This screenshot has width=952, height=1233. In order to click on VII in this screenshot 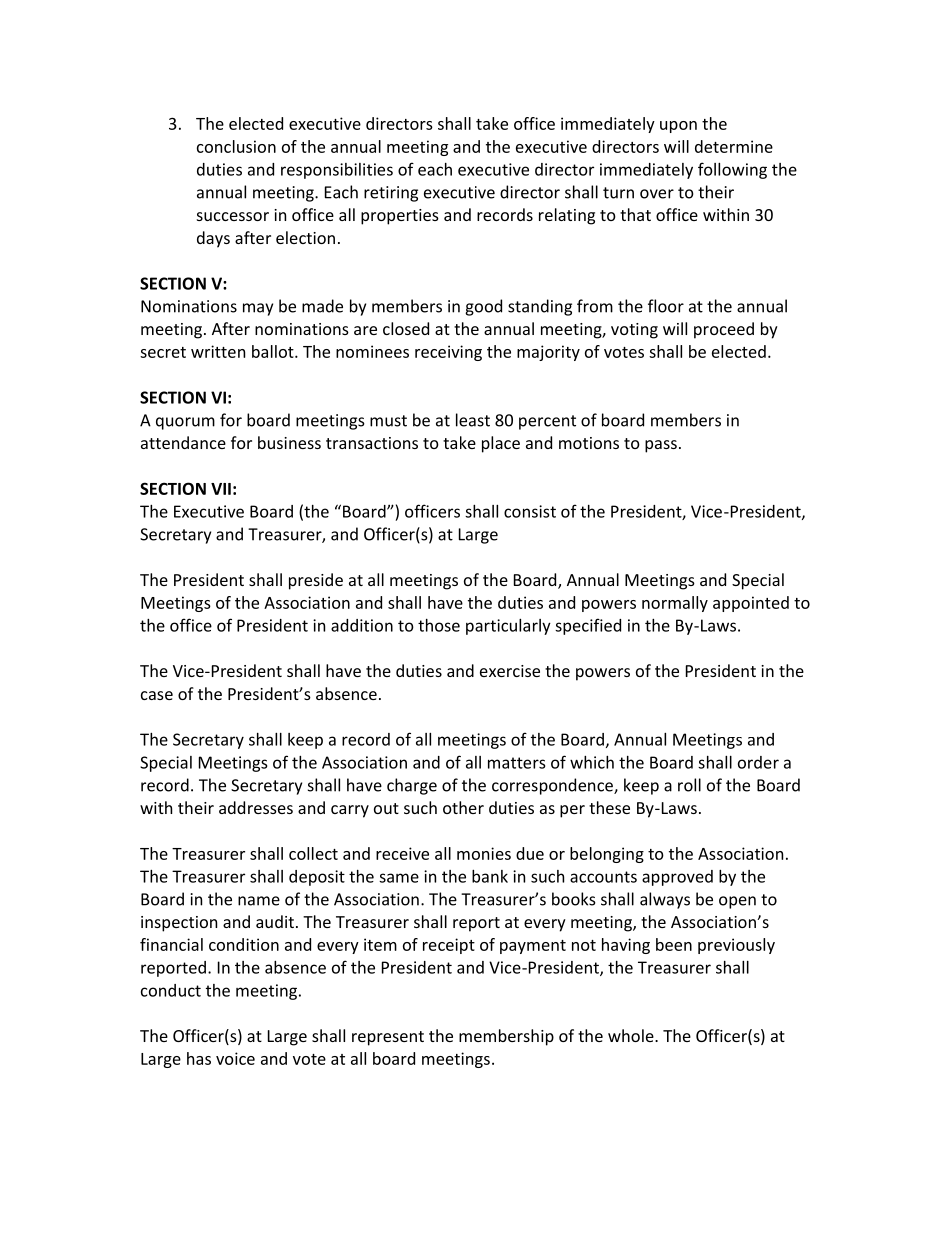, I will do `click(221, 489)`.
